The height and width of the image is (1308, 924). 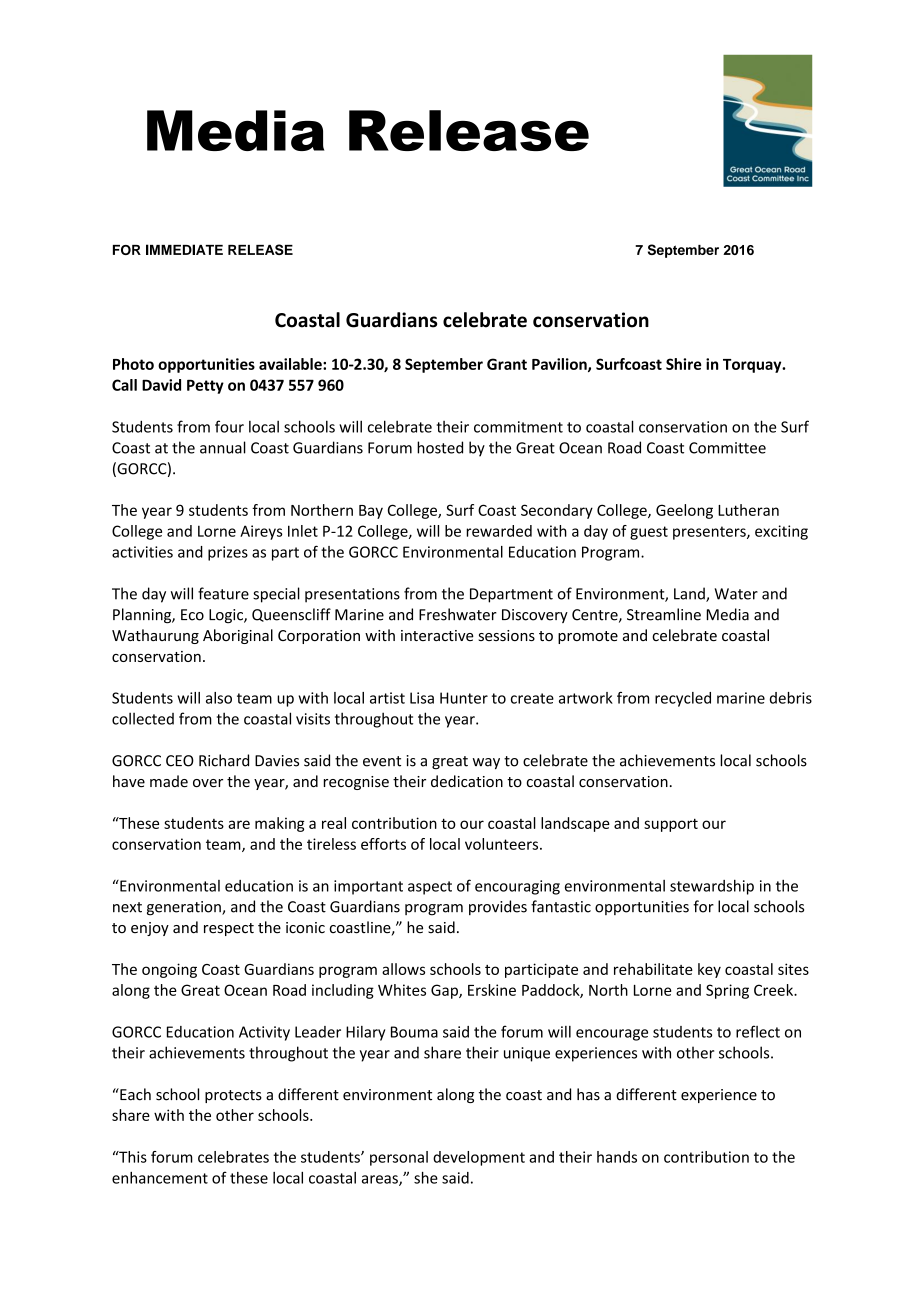 What do you see at coordinates (671, 825) in the image?
I see `support` at bounding box center [671, 825].
